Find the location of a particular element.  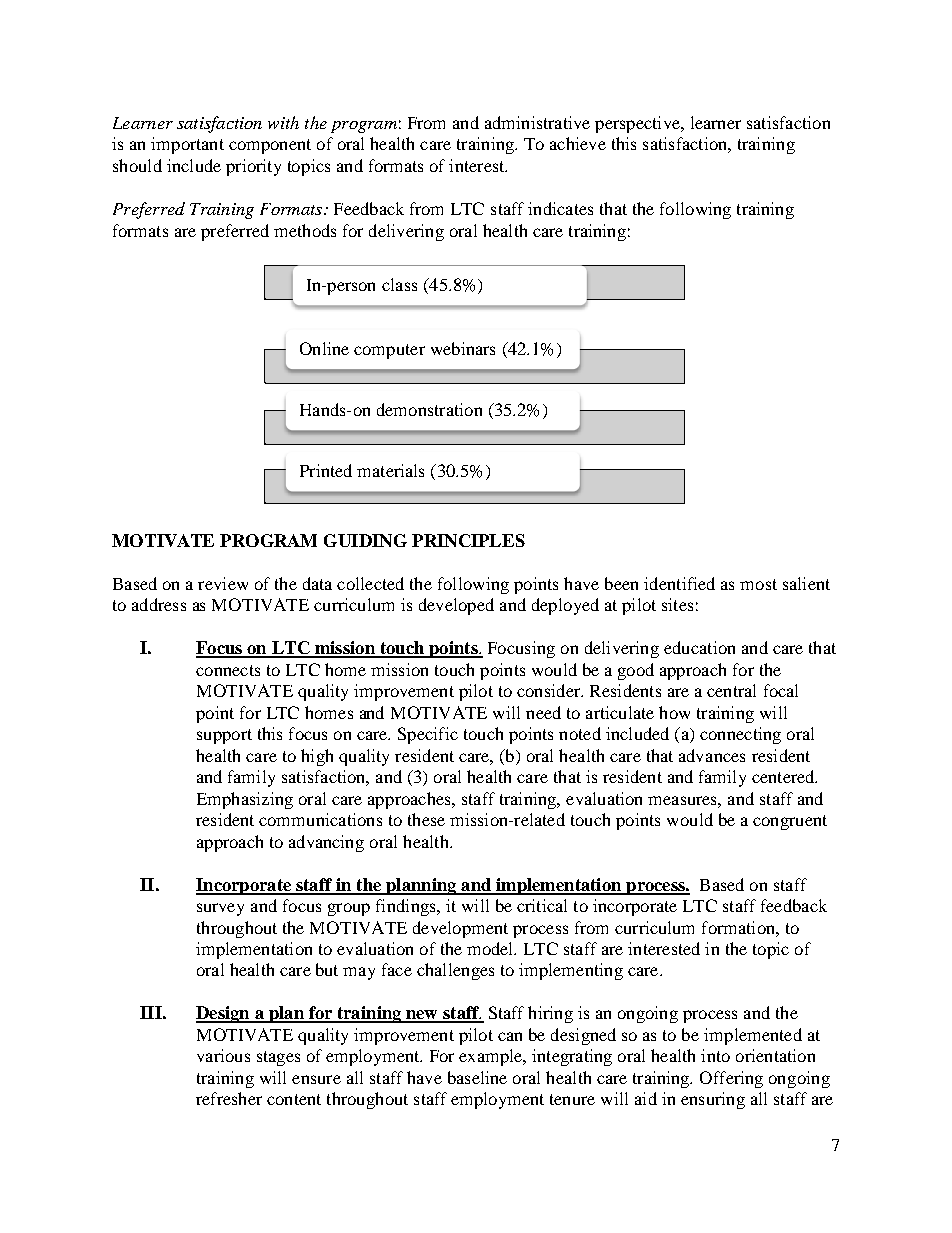

Offering is located at coordinates (731, 1079).
